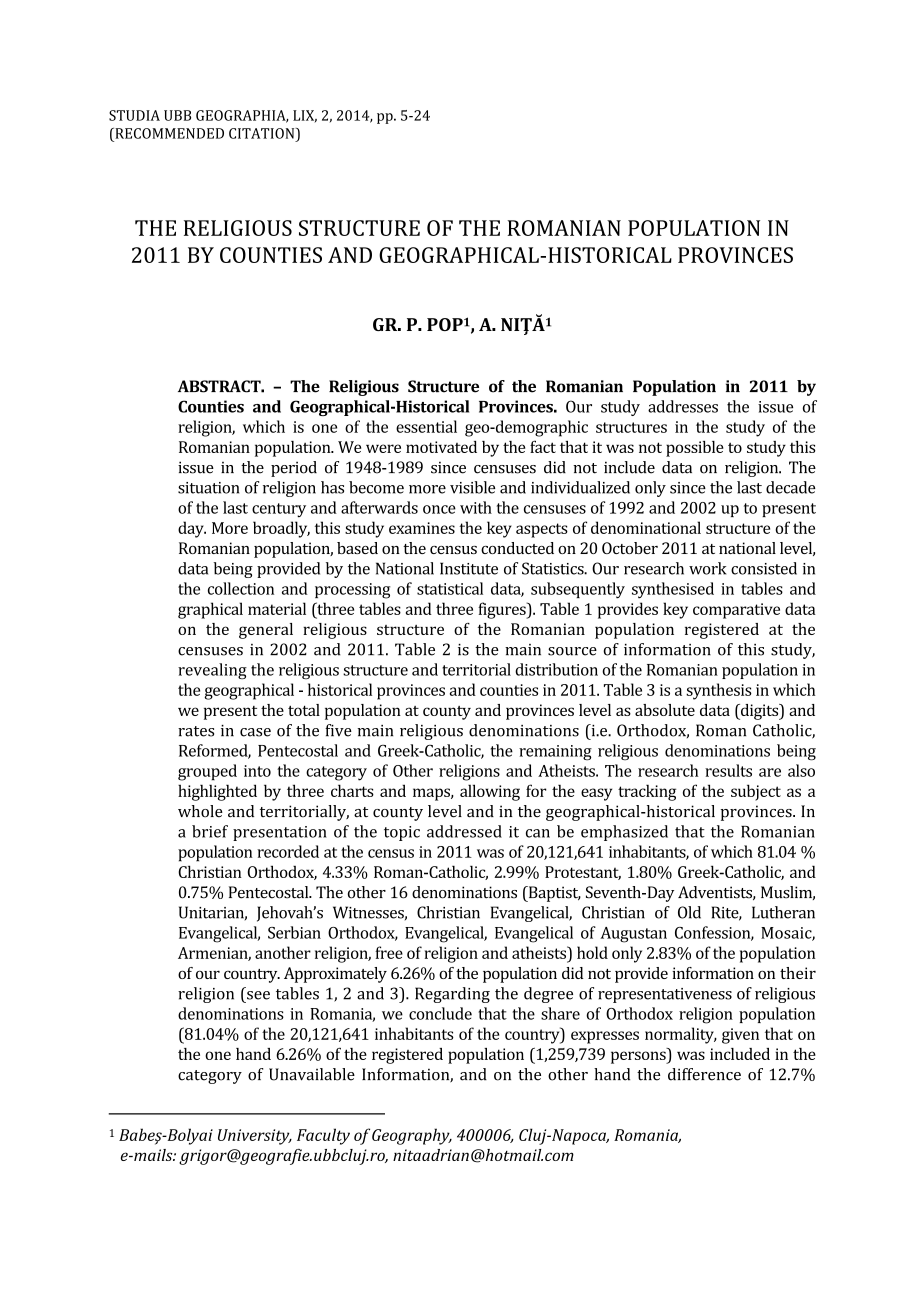 This page has width=924, height=1305. What do you see at coordinates (305, 116) in the page?
I see `LIX` at bounding box center [305, 116].
